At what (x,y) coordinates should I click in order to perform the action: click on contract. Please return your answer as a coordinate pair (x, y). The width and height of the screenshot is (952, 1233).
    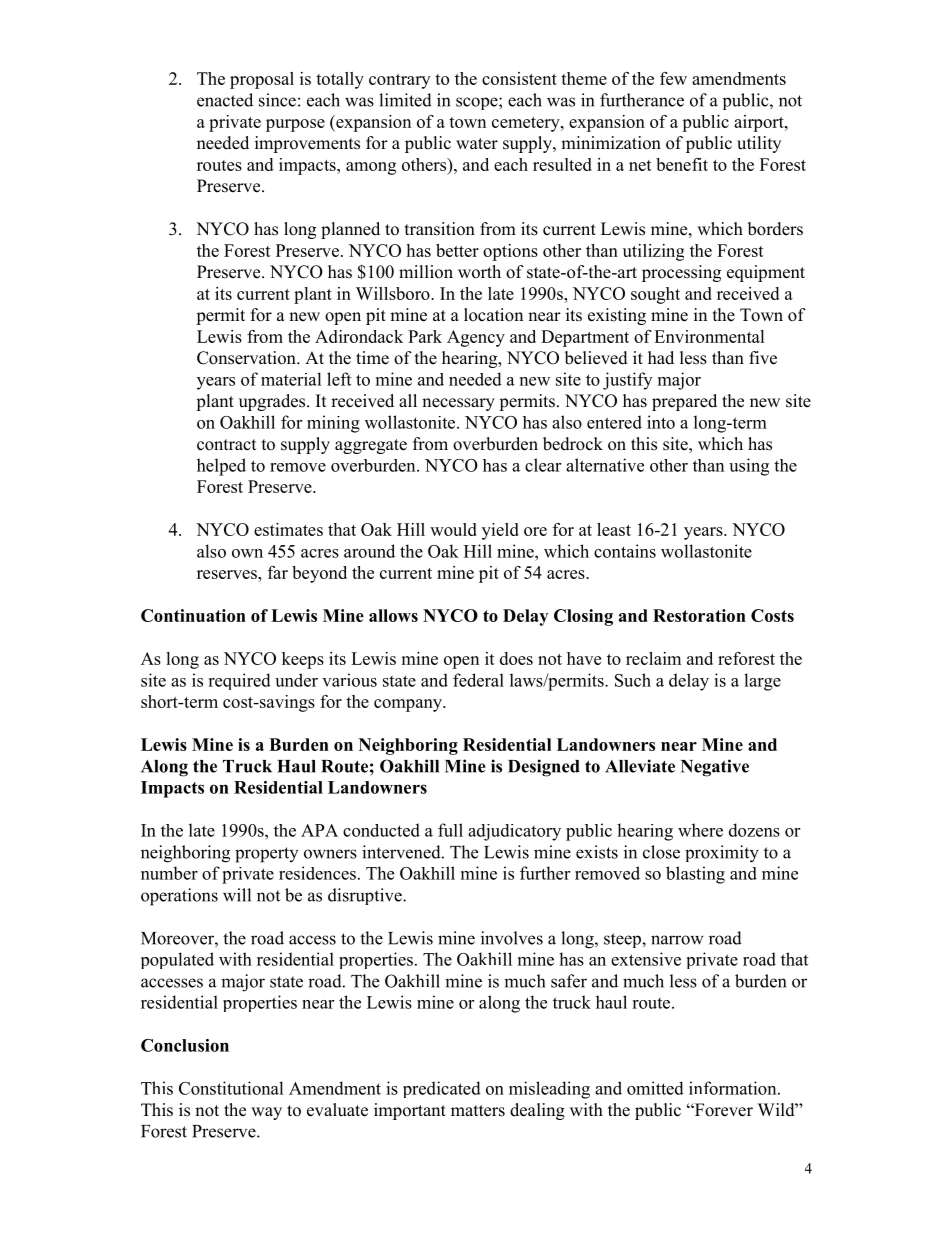
    Looking at the image, I should click on (226, 445).
